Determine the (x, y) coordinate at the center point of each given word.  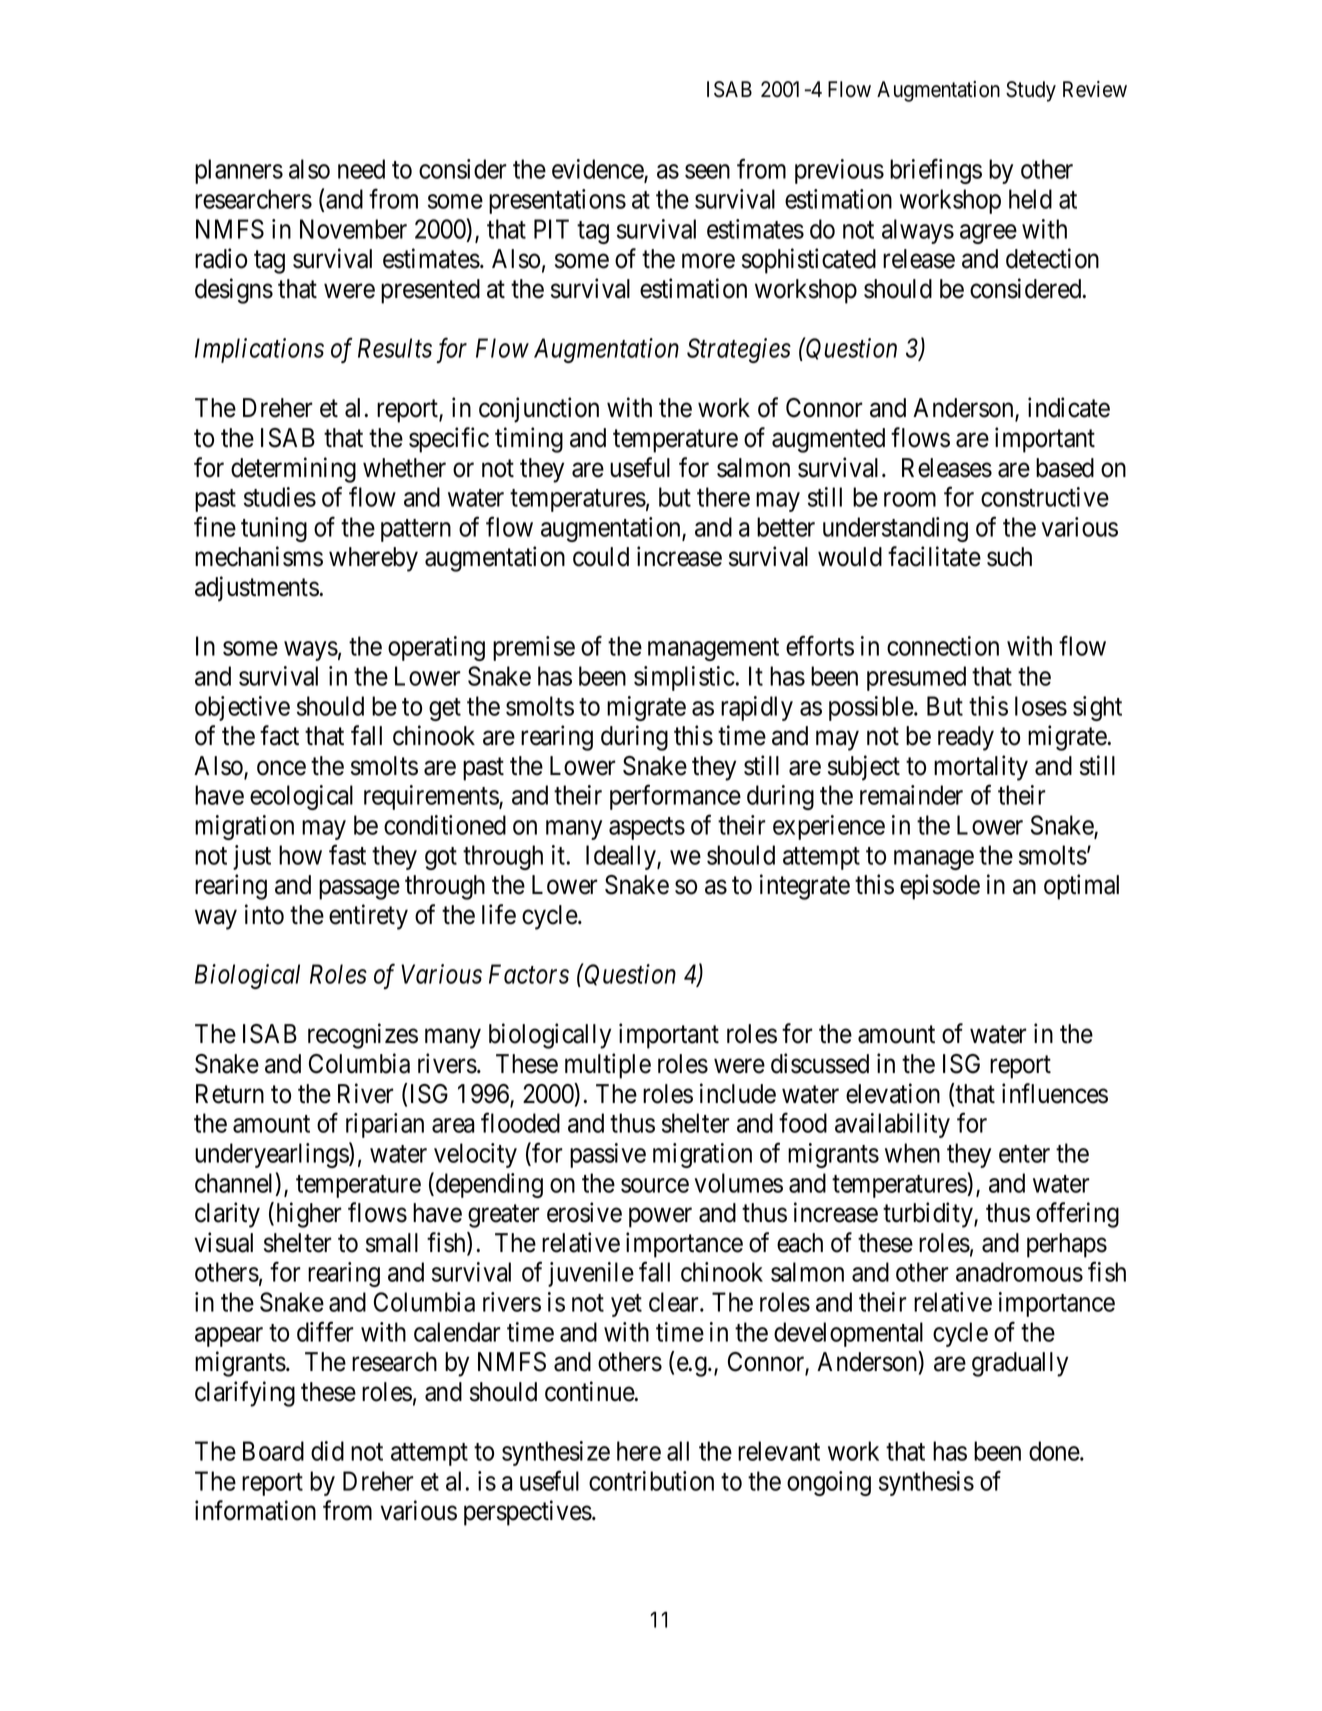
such (1009, 557)
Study (1031, 91)
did (327, 1451)
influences (1055, 1093)
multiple (608, 1066)
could (601, 557)
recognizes (363, 1036)
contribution (651, 1481)
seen (707, 171)
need (361, 169)
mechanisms (259, 556)
